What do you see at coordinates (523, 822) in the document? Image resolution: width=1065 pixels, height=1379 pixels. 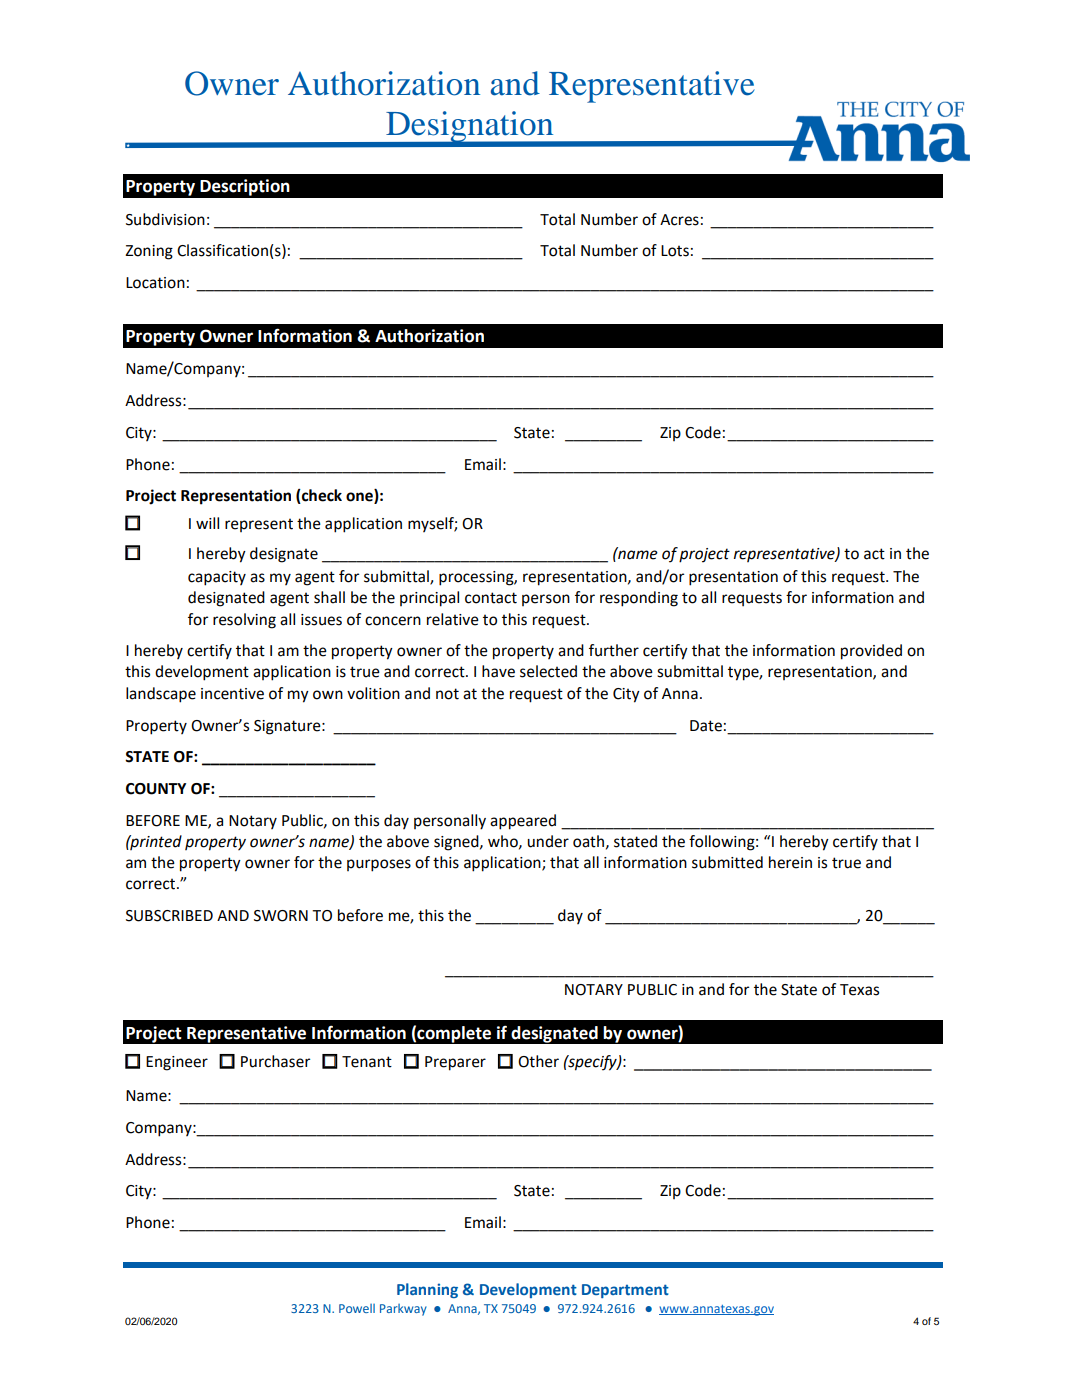 I see `appeared` at bounding box center [523, 822].
